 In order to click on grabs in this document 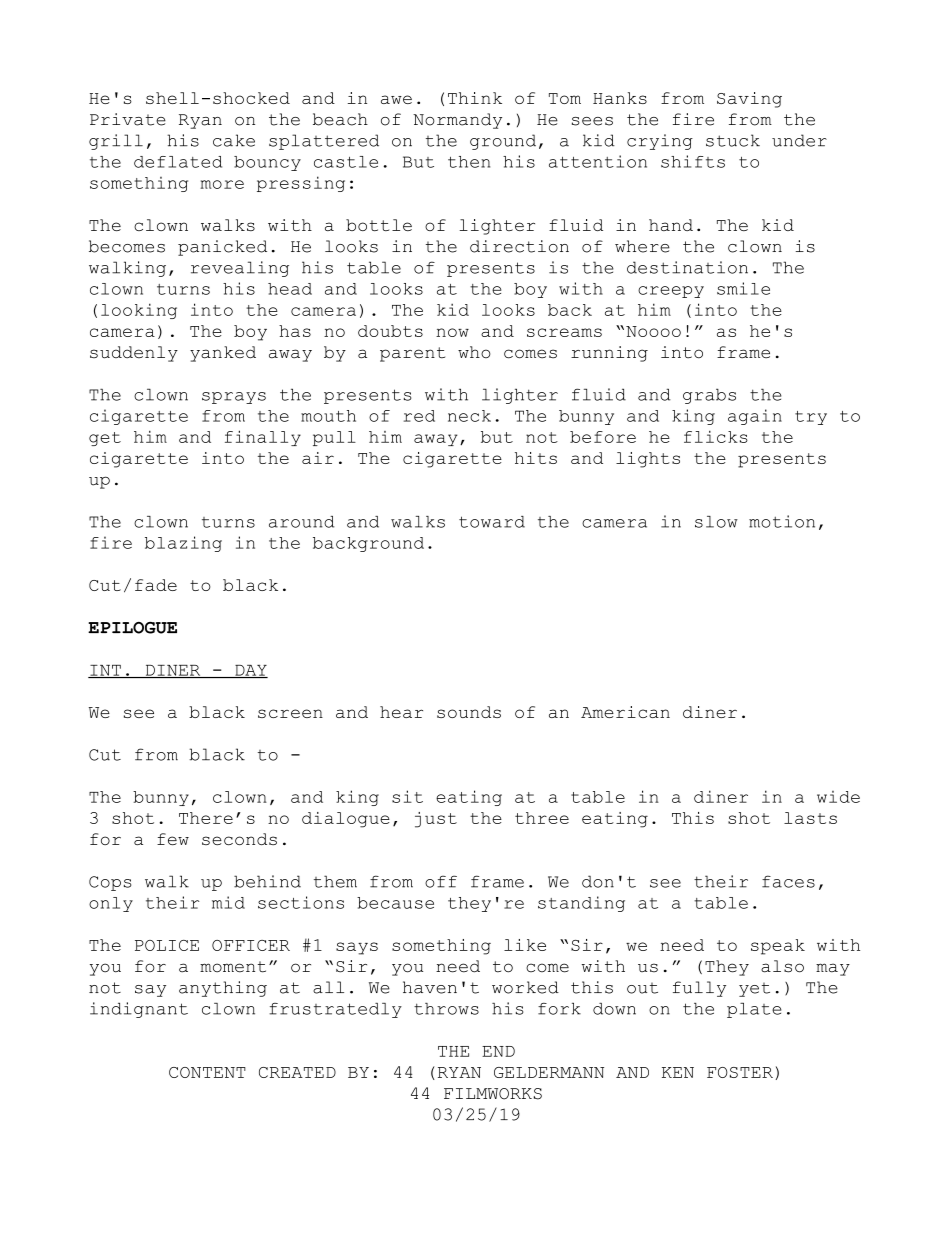, I will do `click(709, 396)`.
